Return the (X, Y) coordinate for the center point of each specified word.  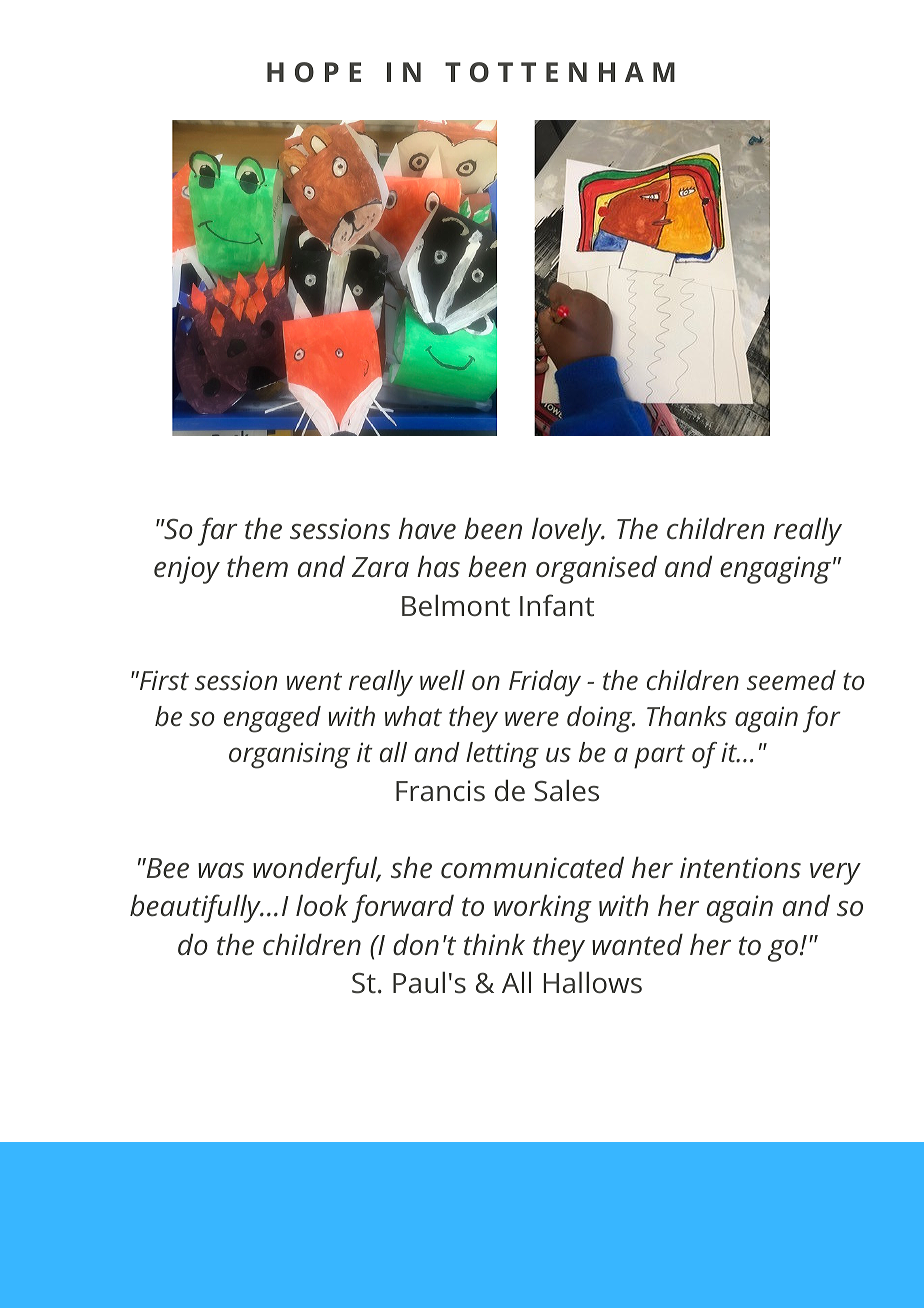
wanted (637, 944)
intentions (740, 867)
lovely (568, 531)
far (218, 531)
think (494, 944)
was (221, 871)
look (322, 905)
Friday (545, 683)
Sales (566, 790)
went (314, 681)
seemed (791, 680)
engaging (775, 570)
